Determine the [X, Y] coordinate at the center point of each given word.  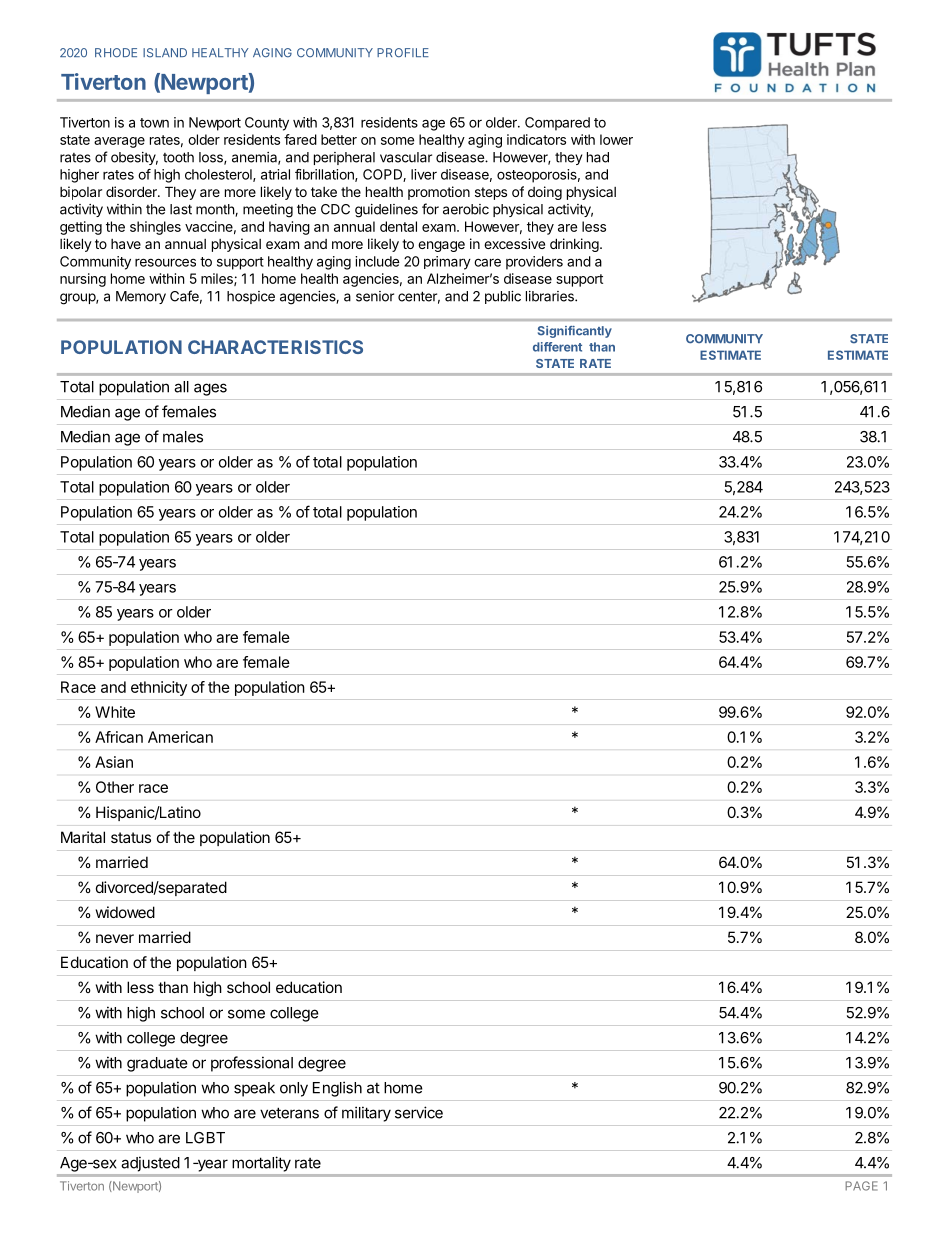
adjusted [150, 1164]
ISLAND [165, 53]
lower [616, 139]
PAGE [861, 1186]
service [419, 1112]
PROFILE [403, 53]
